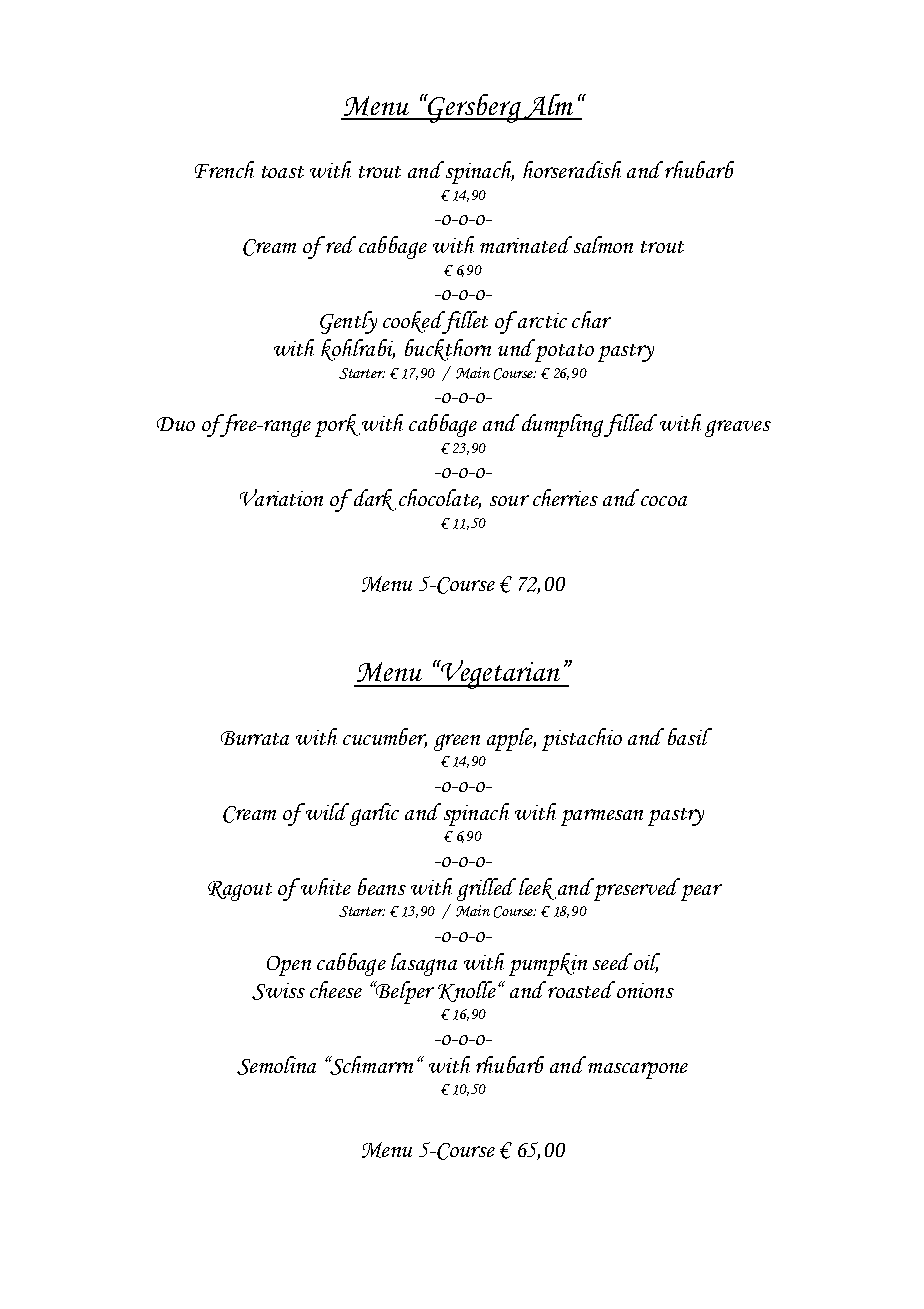 Image resolution: width=924 pixels, height=1309 pixels. Describe the element at coordinates (337, 425) in the screenshot. I see `pork` at that location.
